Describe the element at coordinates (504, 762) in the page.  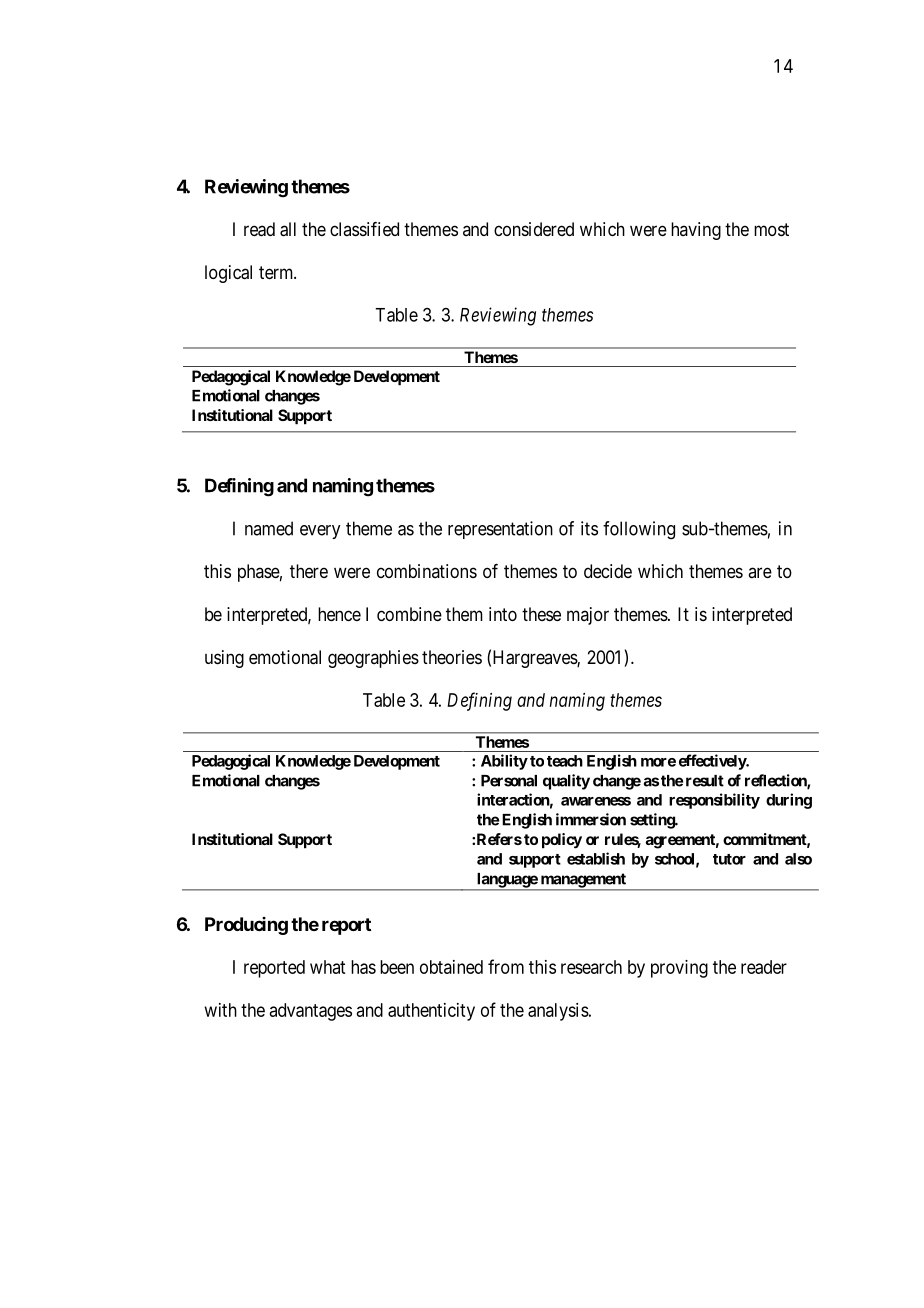
I see `Ability` at that location.
